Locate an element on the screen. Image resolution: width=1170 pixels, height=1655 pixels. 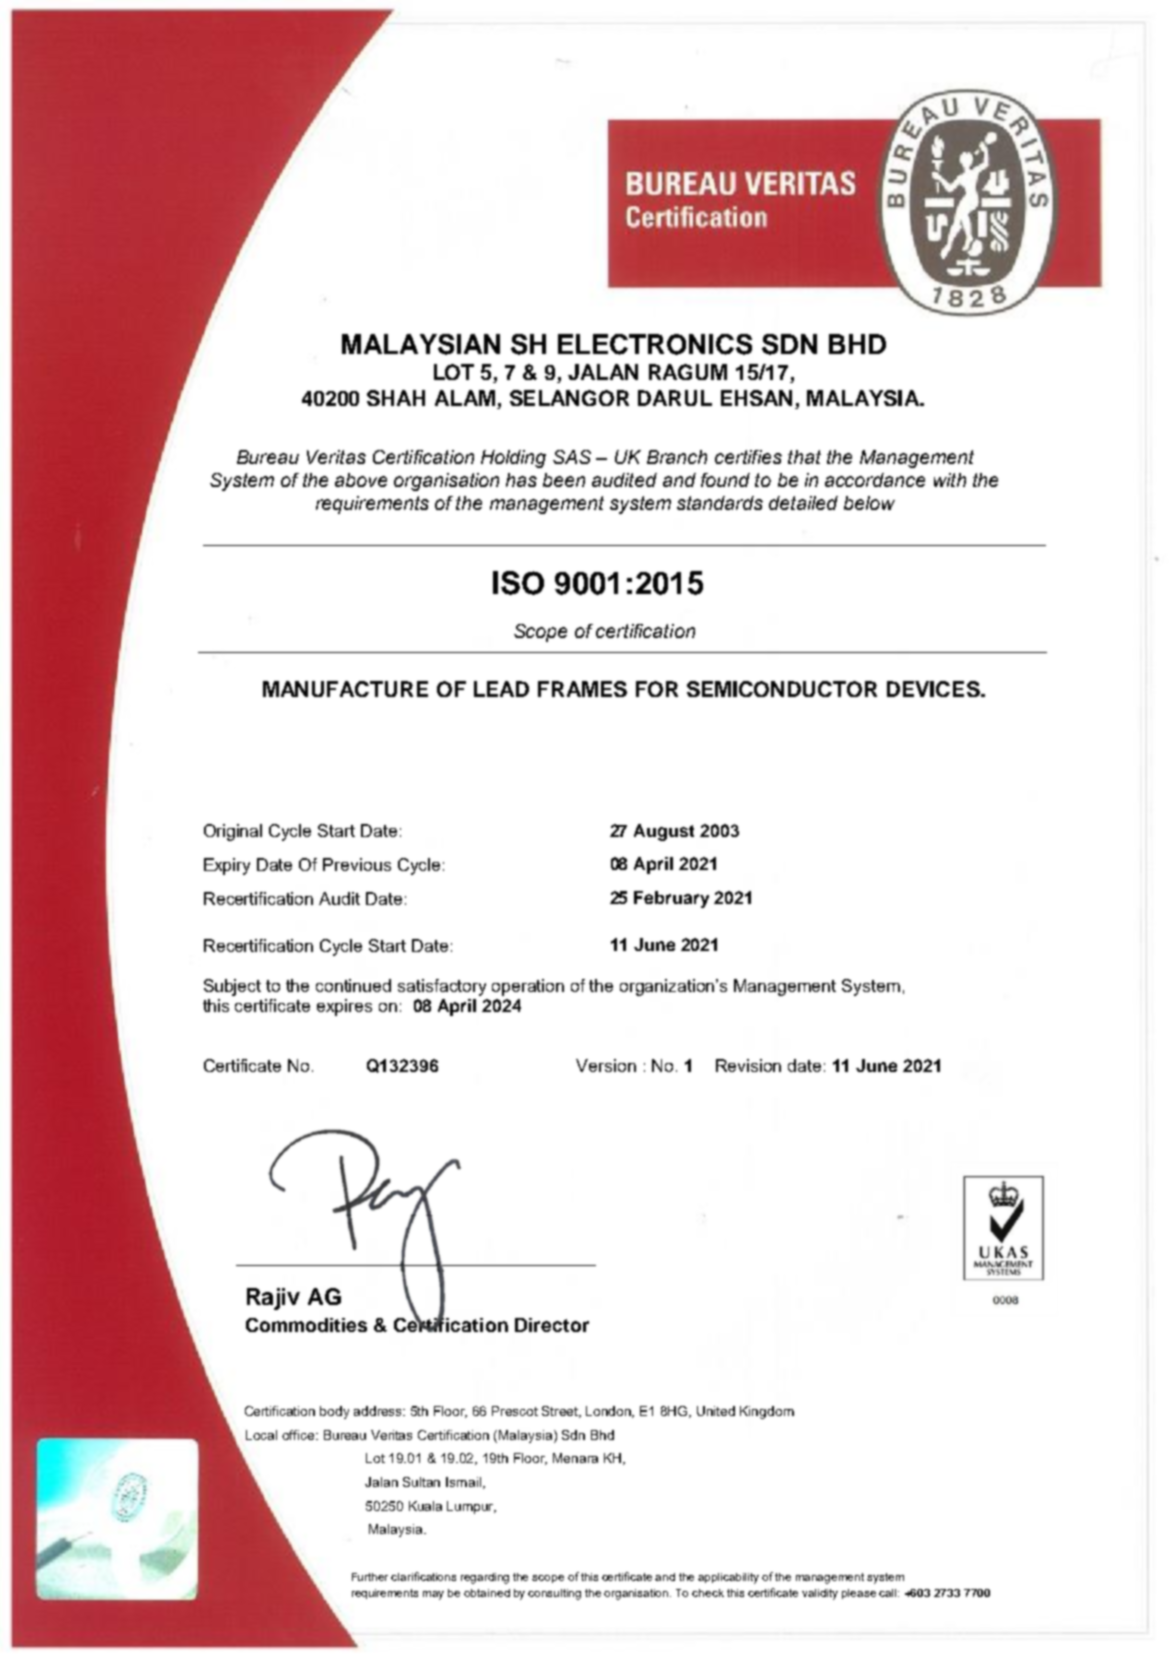
SELANGOR is located at coordinates (569, 398).
